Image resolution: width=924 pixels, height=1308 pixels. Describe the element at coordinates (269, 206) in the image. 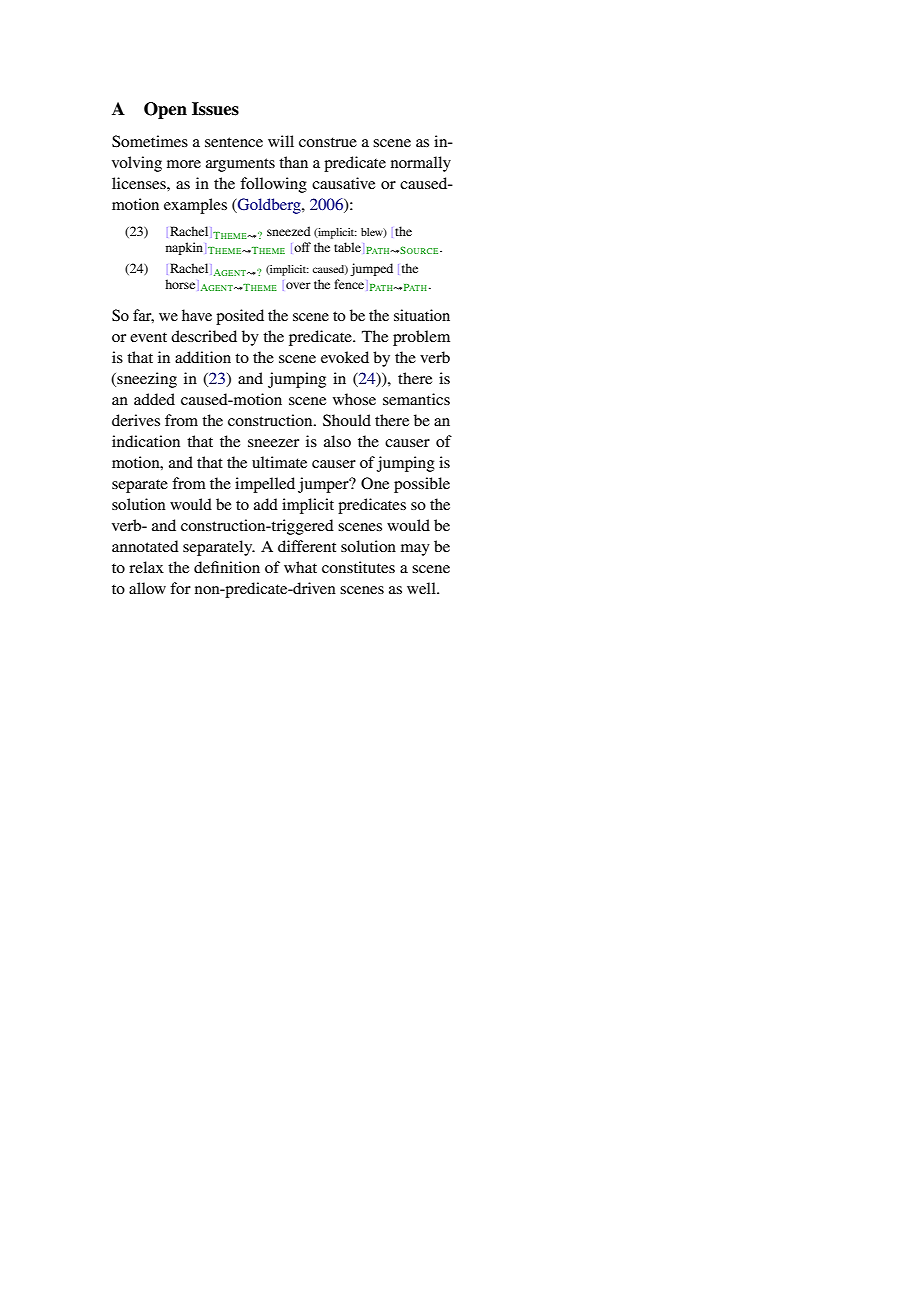

I see `Goldberg` at that location.
